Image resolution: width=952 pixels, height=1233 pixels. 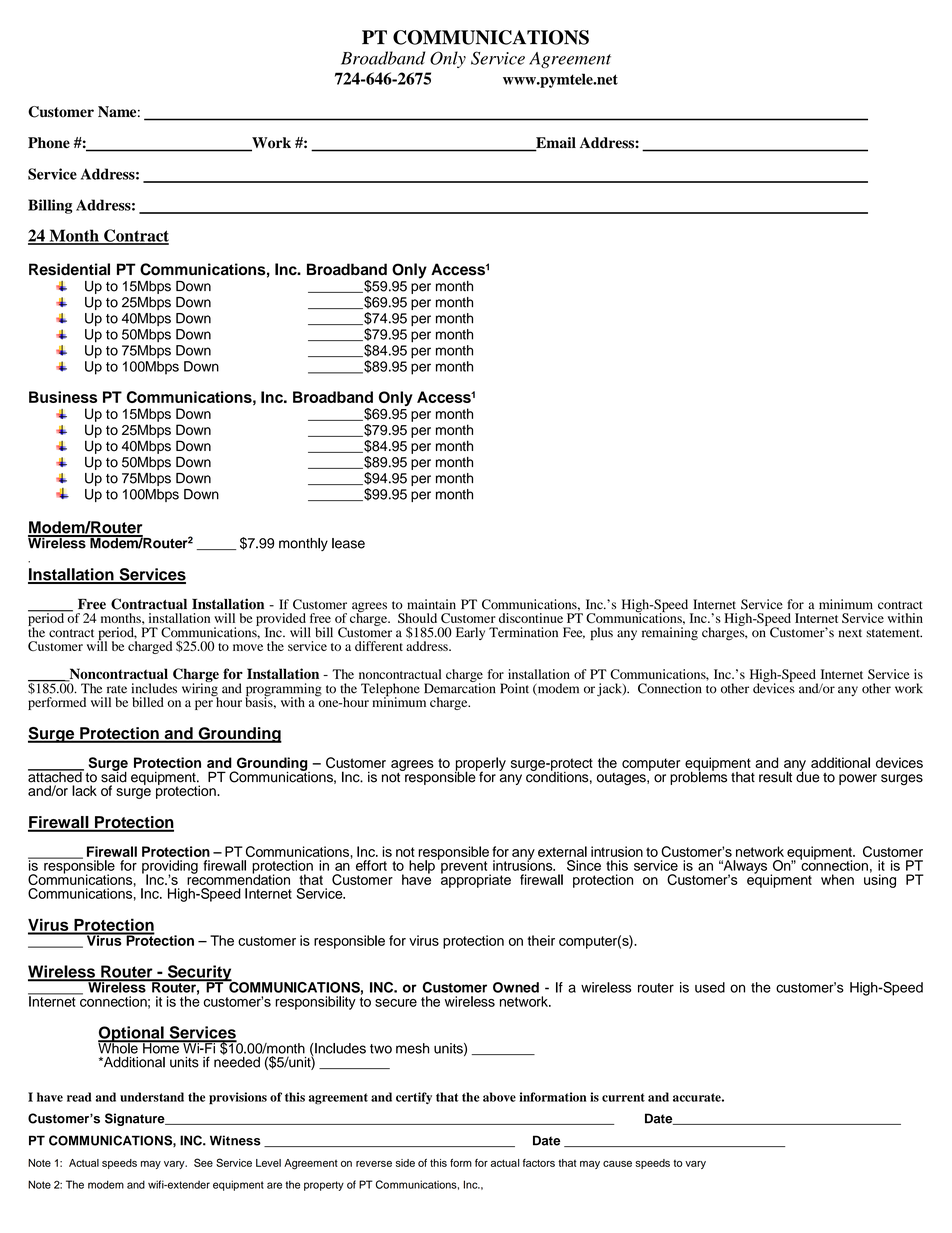 What do you see at coordinates (170, 868) in the screenshot?
I see `providing` at bounding box center [170, 868].
